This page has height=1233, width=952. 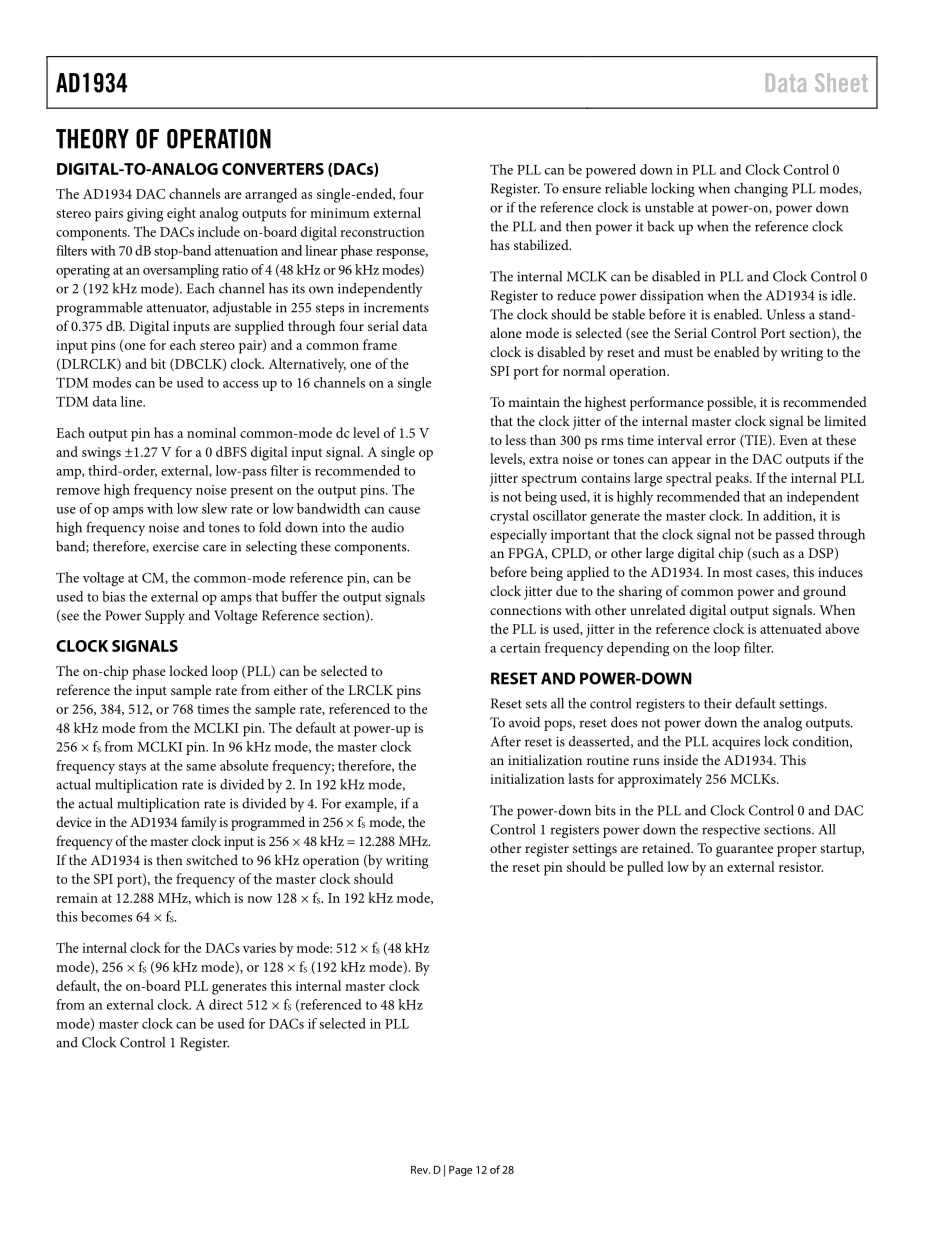 What do you see at coordinates (791, 628) in the page?
I see `attenuated` at bounding box center [791, 628].
